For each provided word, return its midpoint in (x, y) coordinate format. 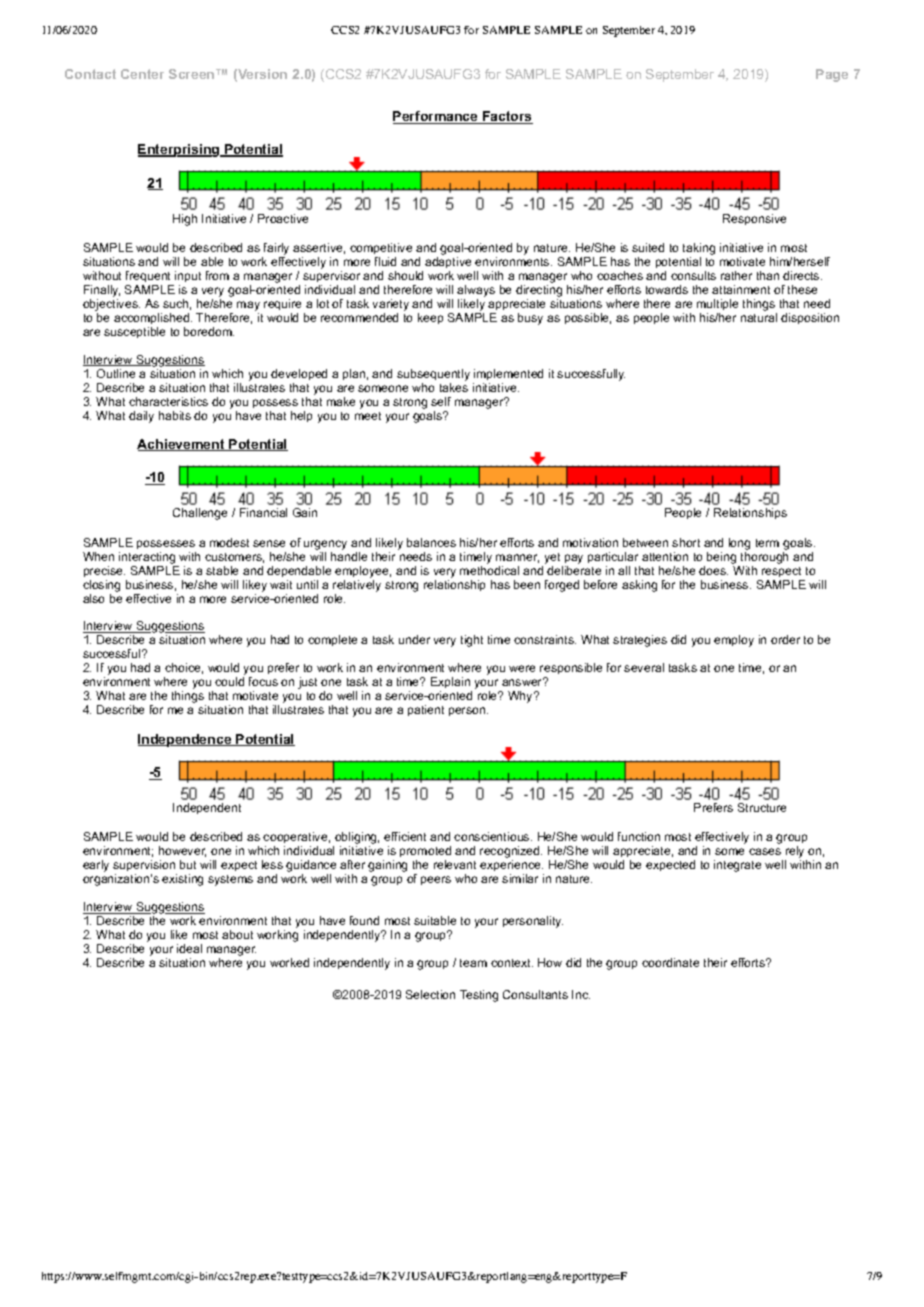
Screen (193, 74)
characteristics (168, 401)
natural (759, 317)
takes (454, 387)
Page (832, 75)
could (229, 681)
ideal (189, 948)
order (785, 639)
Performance (436, 117)
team (473, 963)
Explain (451, 684)
